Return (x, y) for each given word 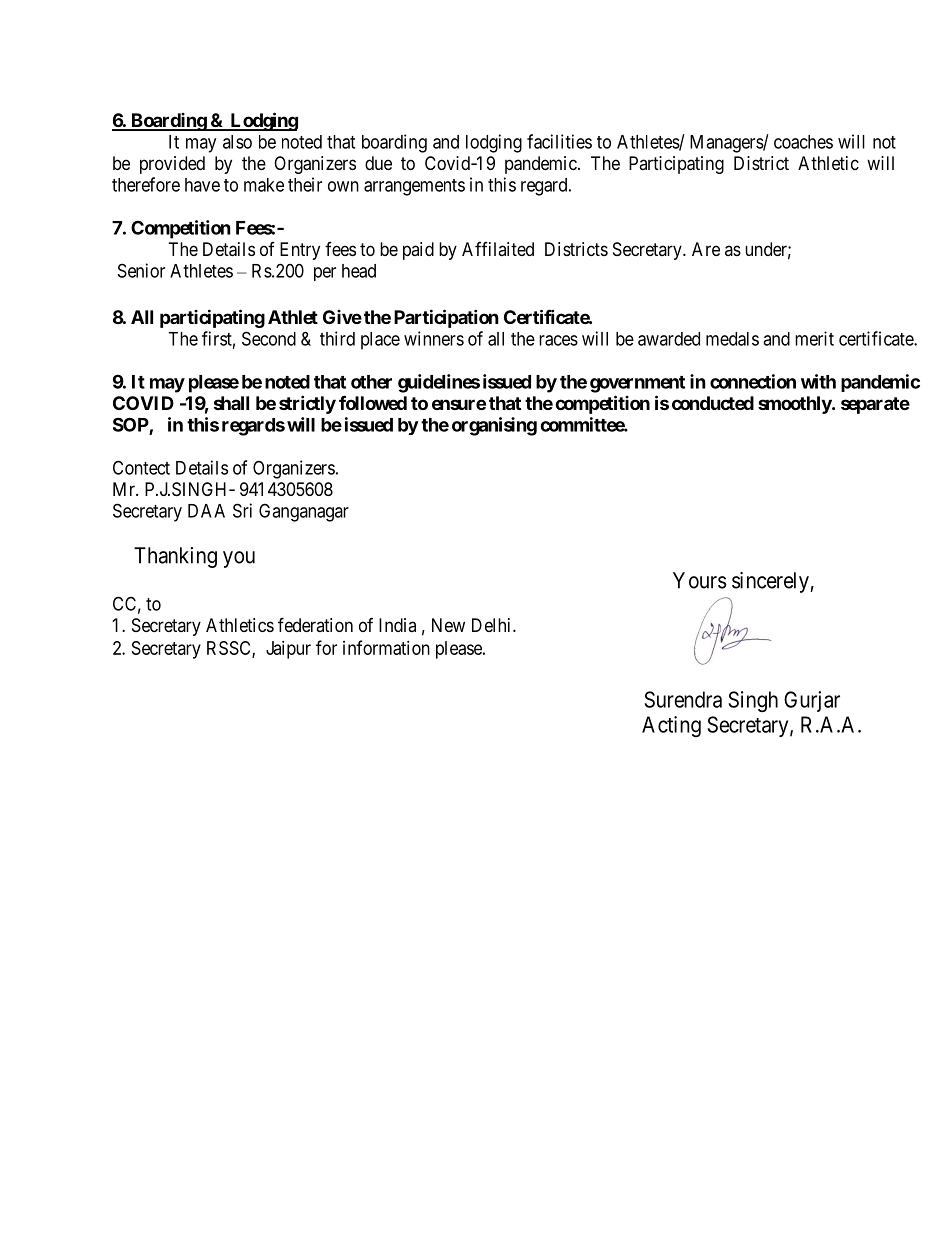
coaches (803, 142)
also (237, 142)
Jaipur (288, 650)
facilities (559, 141)
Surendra (683, 699)
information (386, 647)
